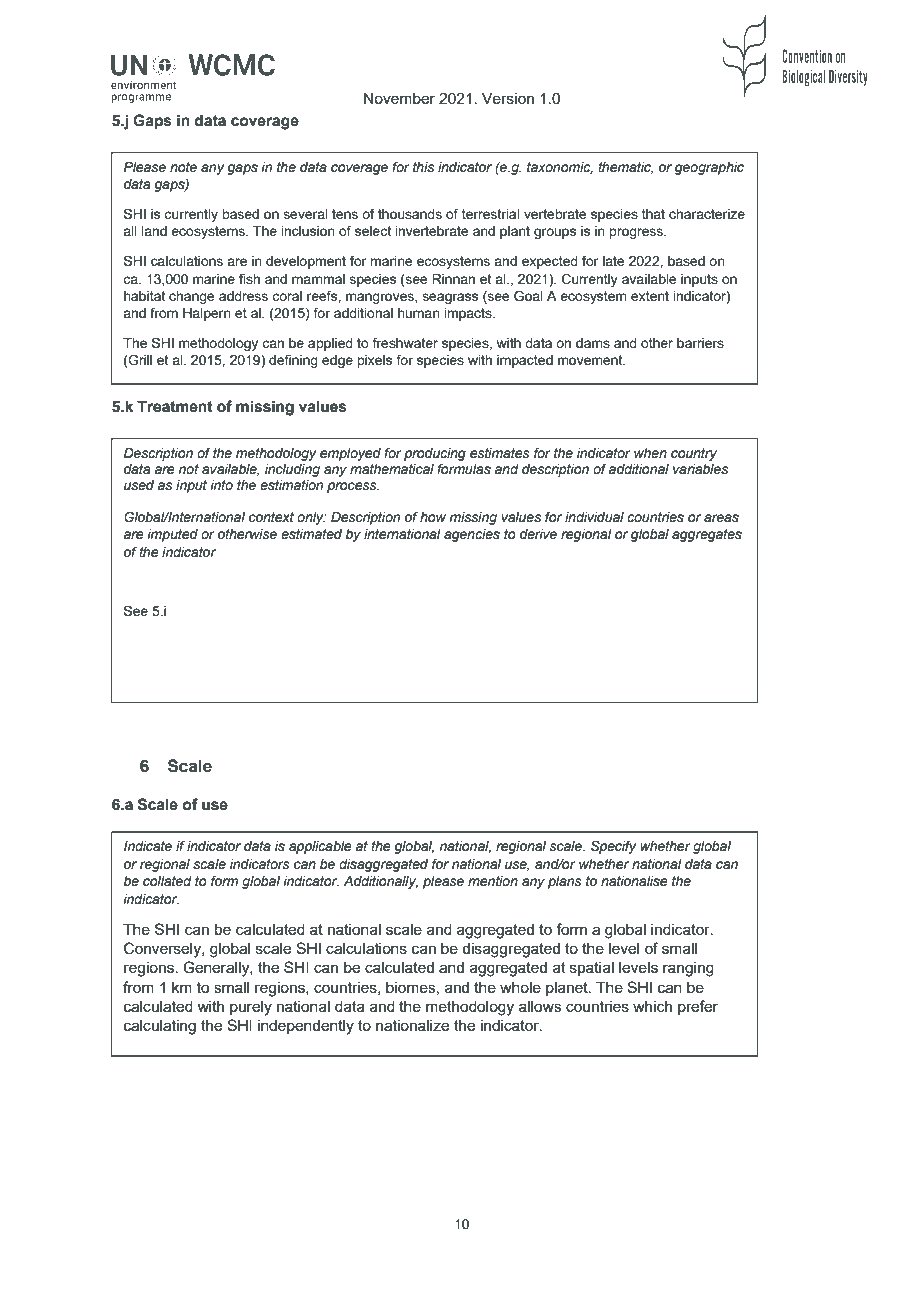 This page has width=924, height=1308. Describe the element at coordinates (172, 535) in the page. I see `imputed` at that location.
